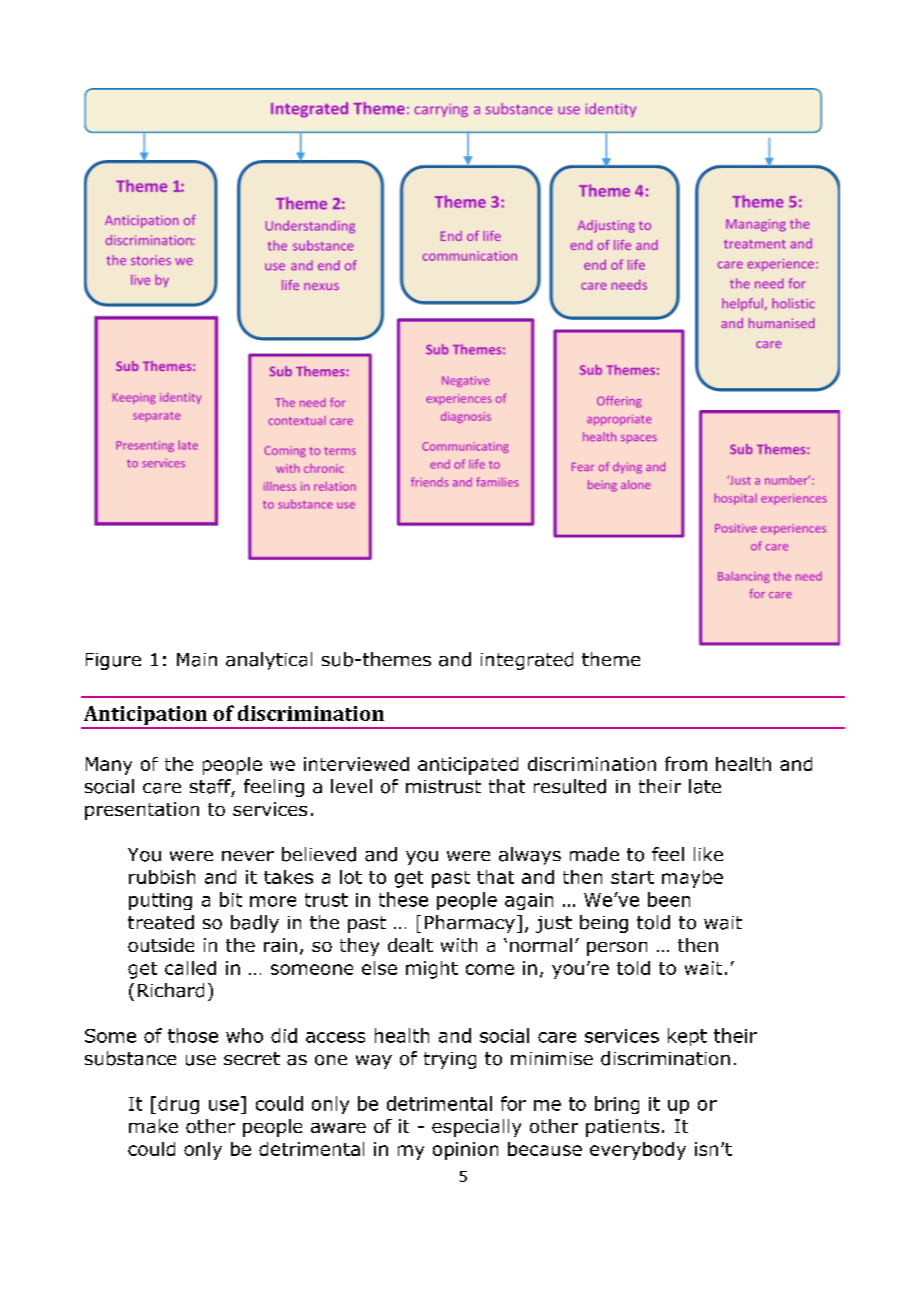  I want to click on integrated, so click(527, 661).
